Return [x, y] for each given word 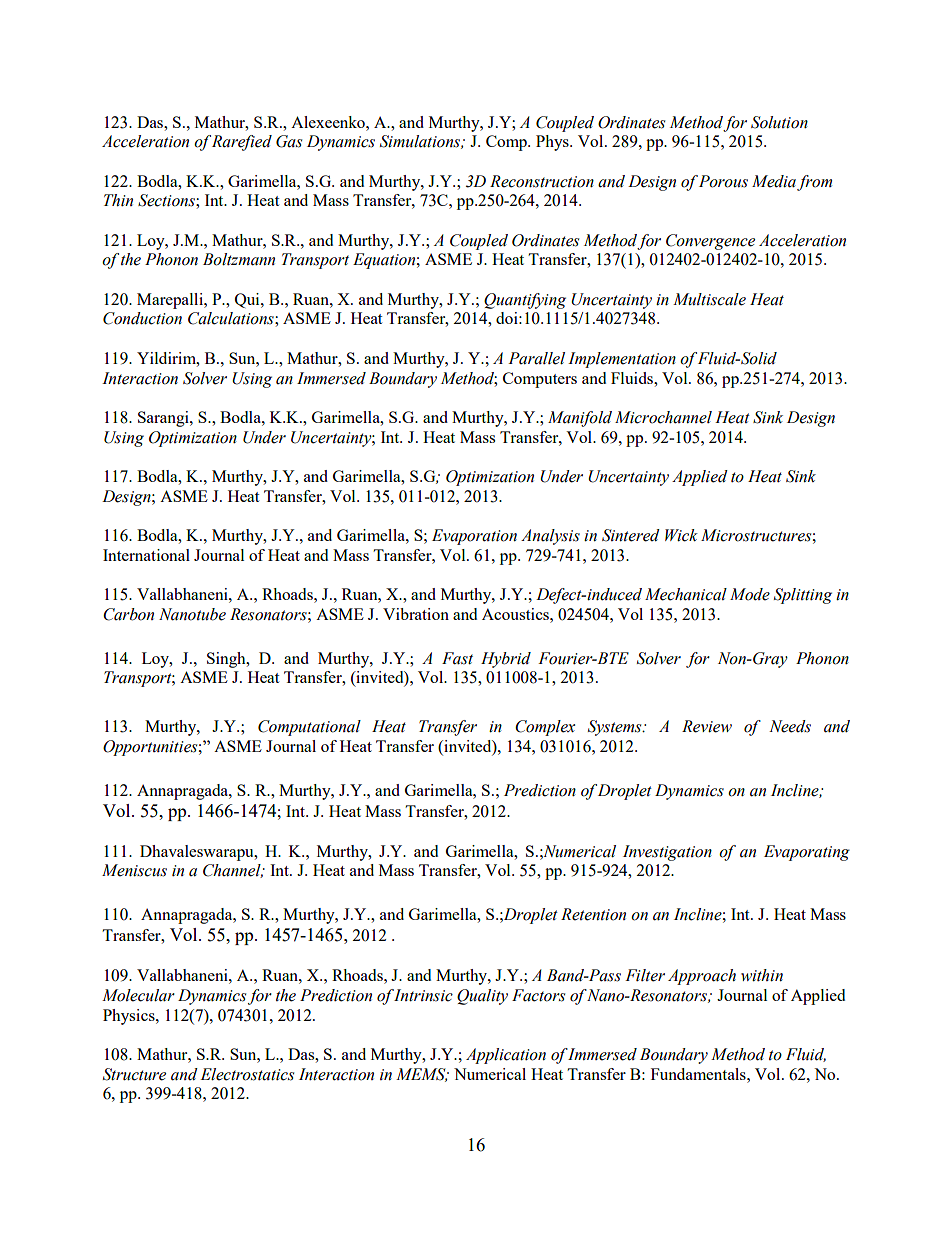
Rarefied [242, 143]
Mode [750, 594]
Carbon [128, 614]
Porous [723, 181]
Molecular [138, 995]
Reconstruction [542, 181]
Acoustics [516, 614]
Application [506, 1056]
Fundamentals [699, 1074]
